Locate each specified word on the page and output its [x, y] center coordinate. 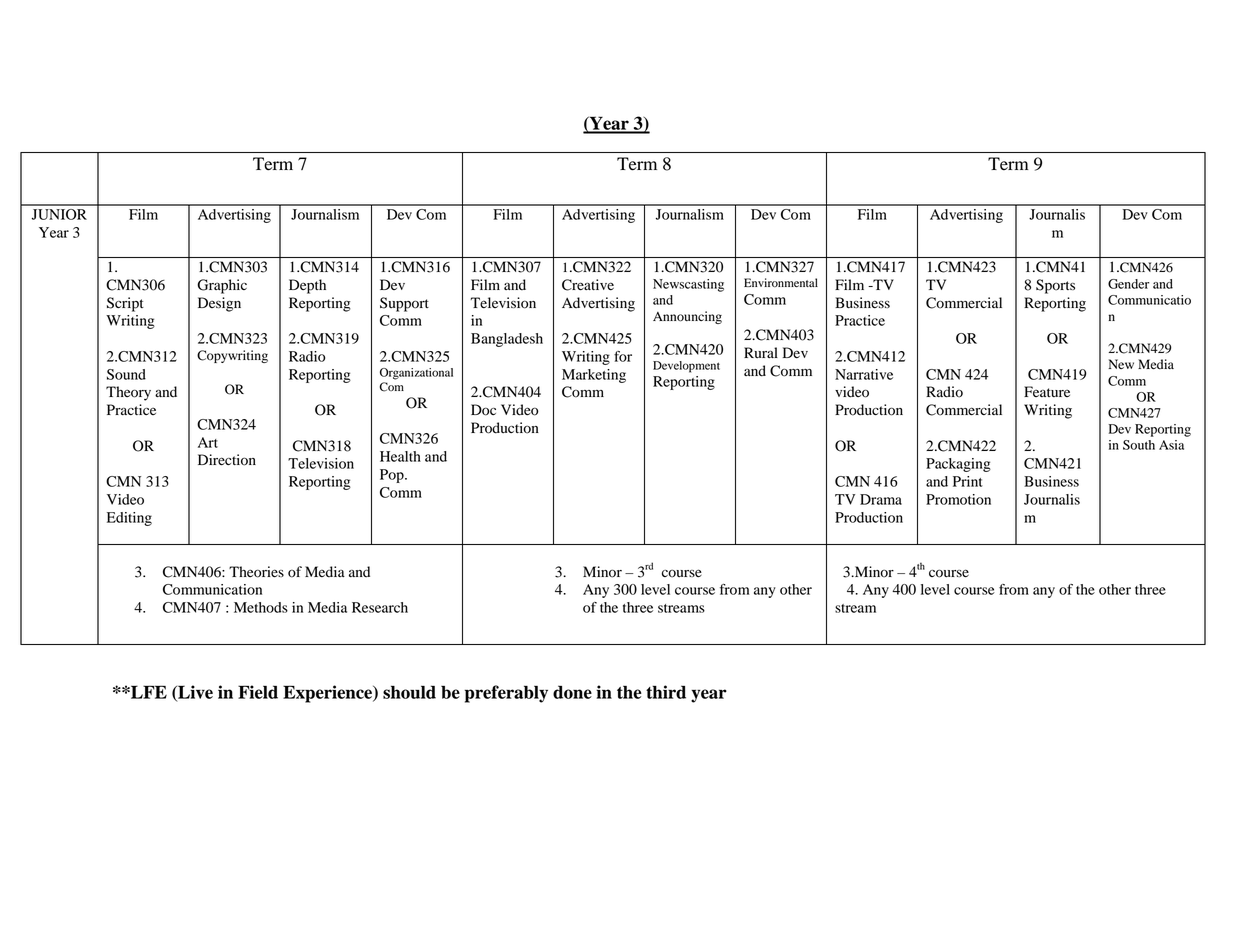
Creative [588, 285]
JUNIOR [59, 214]
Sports [1055, 286]
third [666, 692]
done [572, 692]
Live [194, 693]
